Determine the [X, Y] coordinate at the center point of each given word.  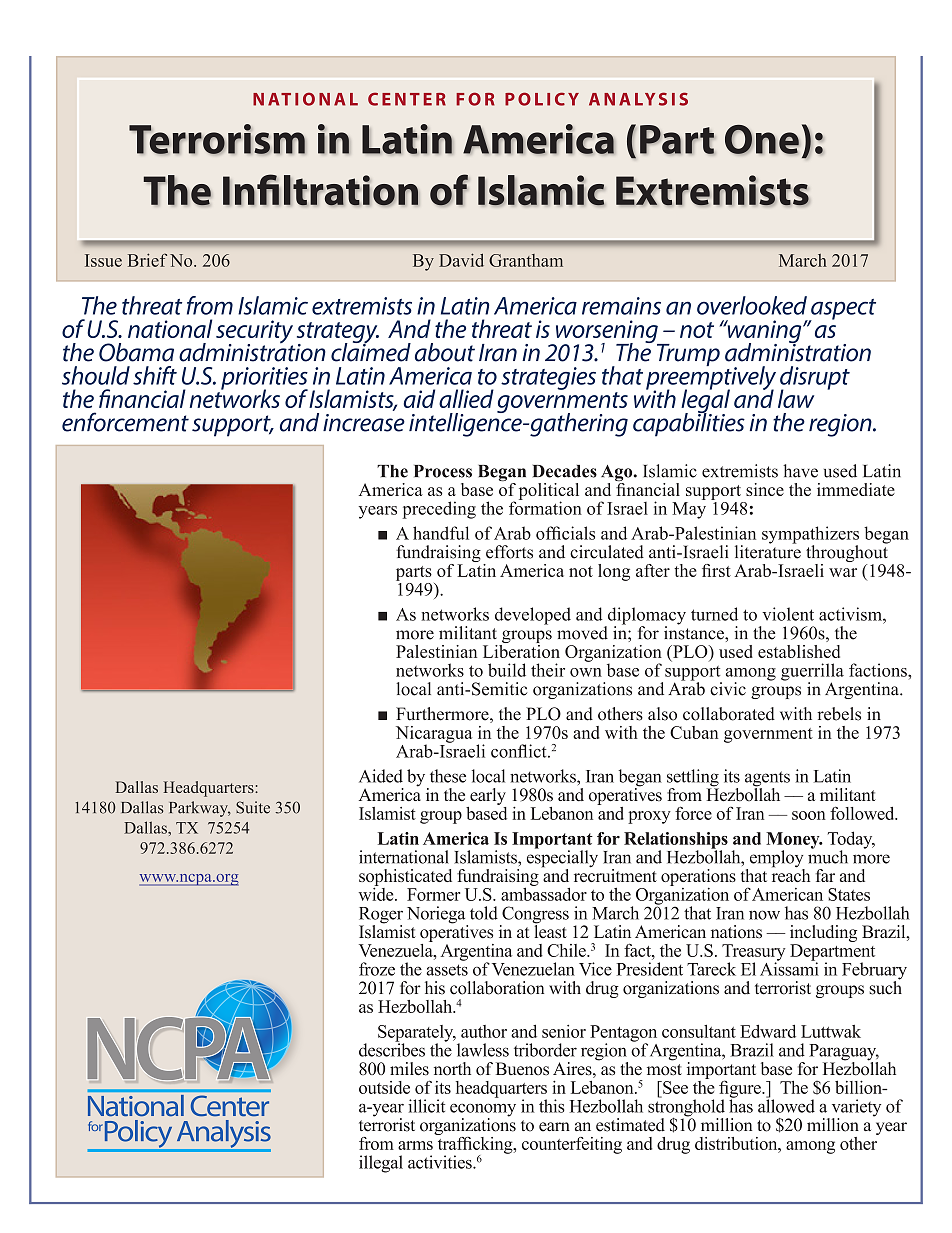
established [799, 651]
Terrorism [217, 139]
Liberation [521, 650]
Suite [253, 807]
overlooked [752, 305]
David [461, 260]
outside [384, 1087]
